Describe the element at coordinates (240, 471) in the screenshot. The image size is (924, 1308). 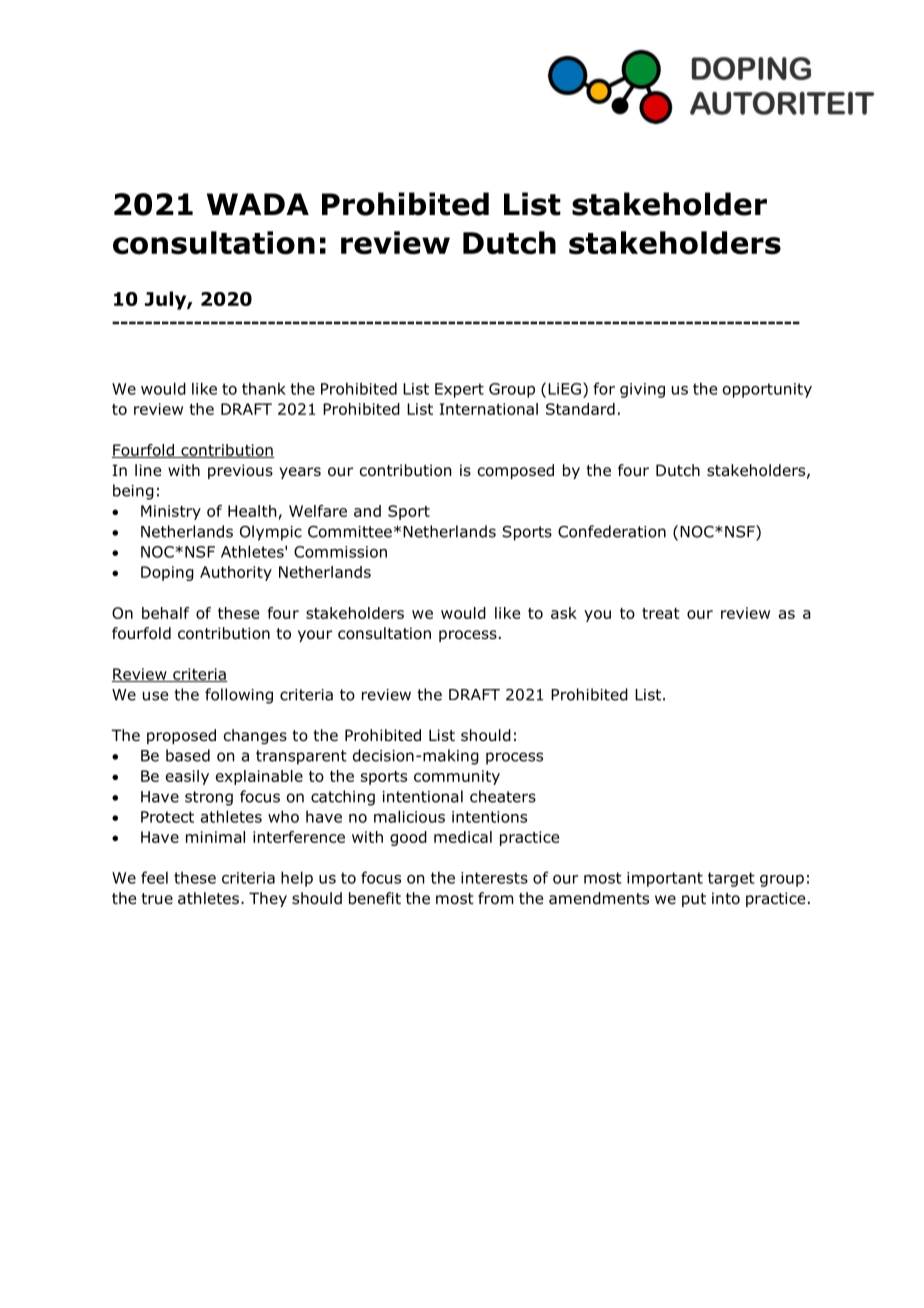
I see `previous` at that location.
